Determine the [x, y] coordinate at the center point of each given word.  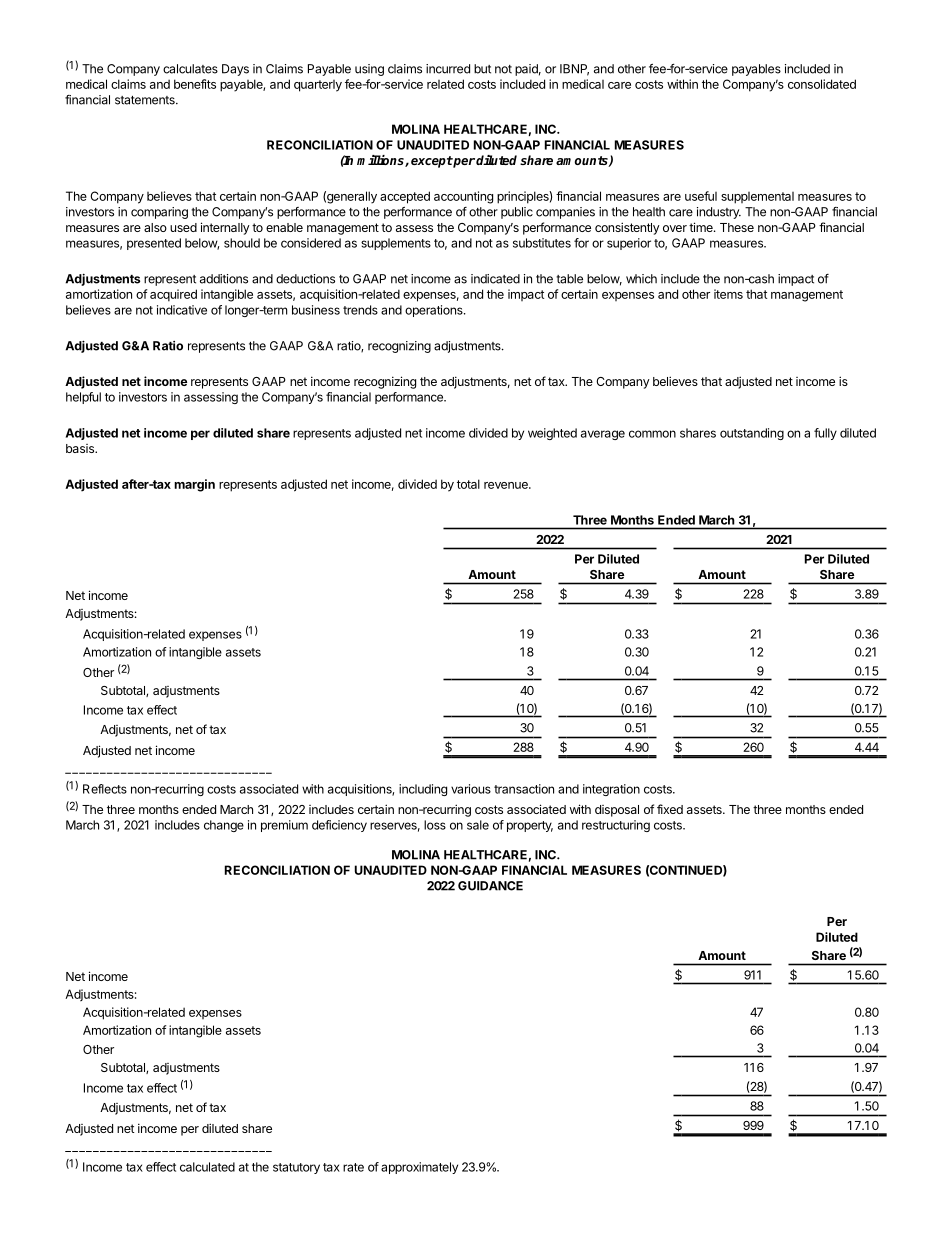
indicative [182, 310]
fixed [670, 809]
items [728, 294]
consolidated [822, 84]
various [471, 789]
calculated [207, 1167]
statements [146, 100]
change [224, 826]
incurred [448, 69]
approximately [419, 1168]
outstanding [752, 434]
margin [194, 485]
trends [360, 310]
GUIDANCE [490, 886]
